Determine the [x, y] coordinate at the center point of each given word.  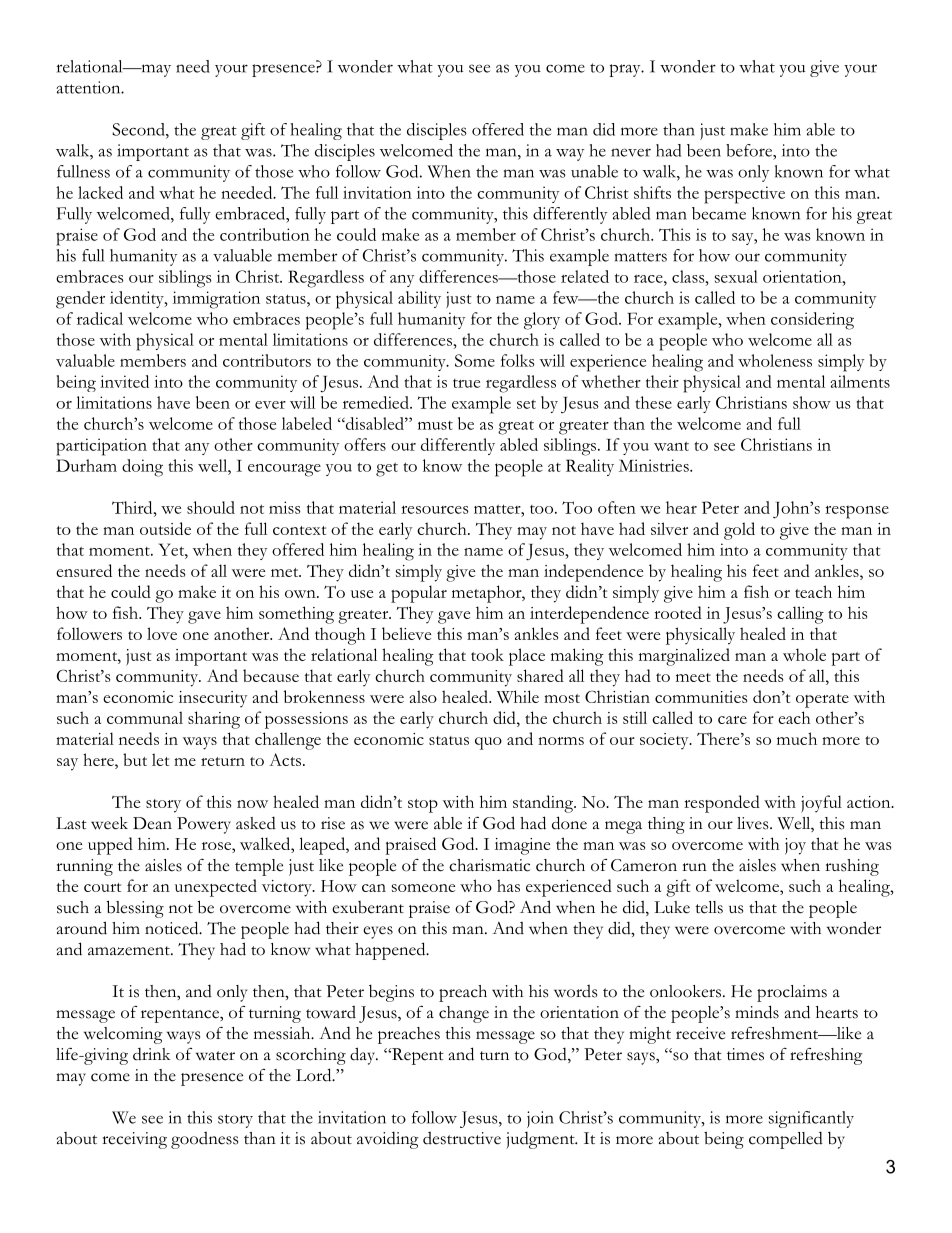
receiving [134, 1140]
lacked [100, 192]
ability [419, 299]
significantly [811, 1119]
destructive [462, 1138]
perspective [744, 195]
